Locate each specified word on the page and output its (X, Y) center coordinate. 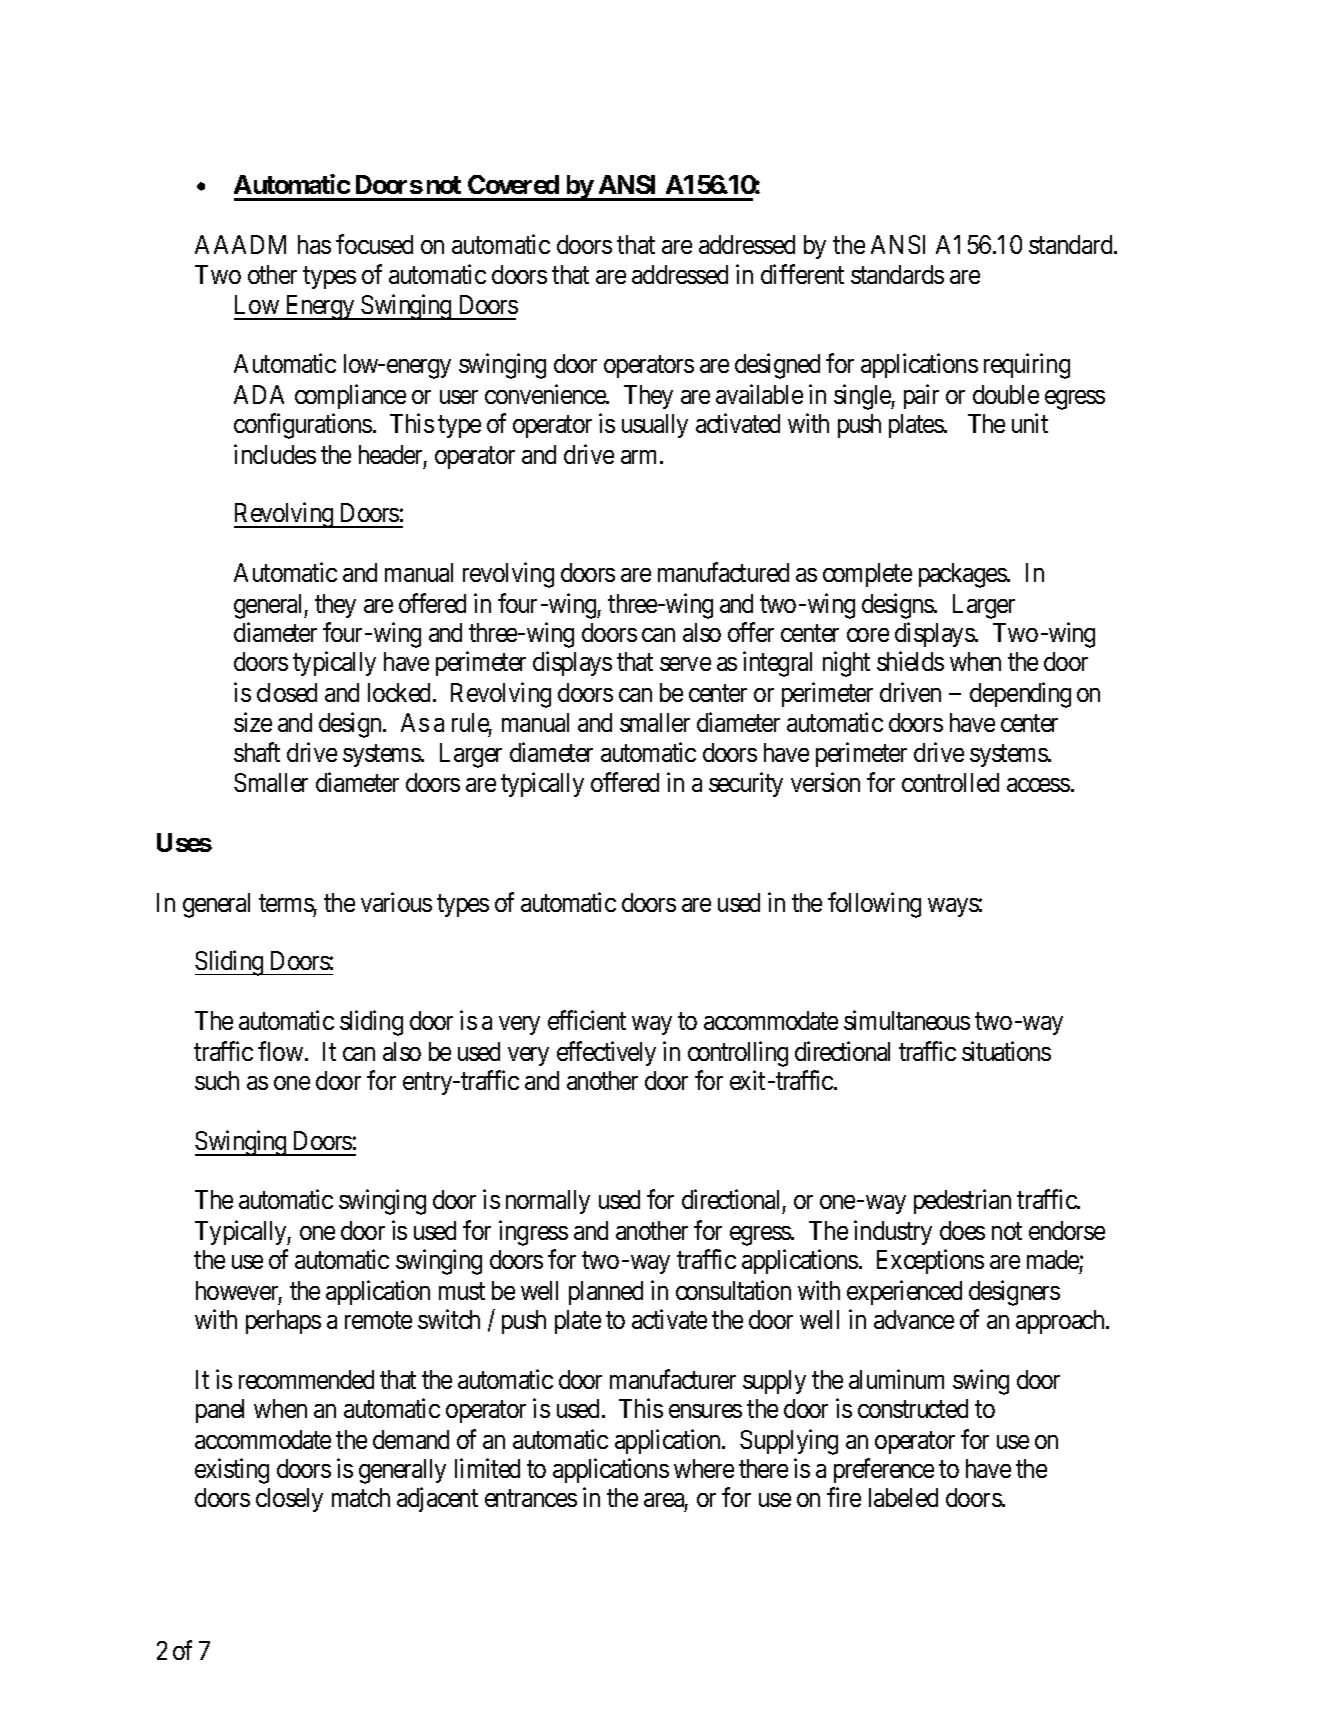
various (396, 902)
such (217, 1080)
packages (963, 575)
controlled (950, 782)
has (314, 244)
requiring (1027, 366)
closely (289, 1500)
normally (548, 1202)
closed (287, 692)
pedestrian (962, 1201)
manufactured (723, 572)
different (802, 274)
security (746, 784)
